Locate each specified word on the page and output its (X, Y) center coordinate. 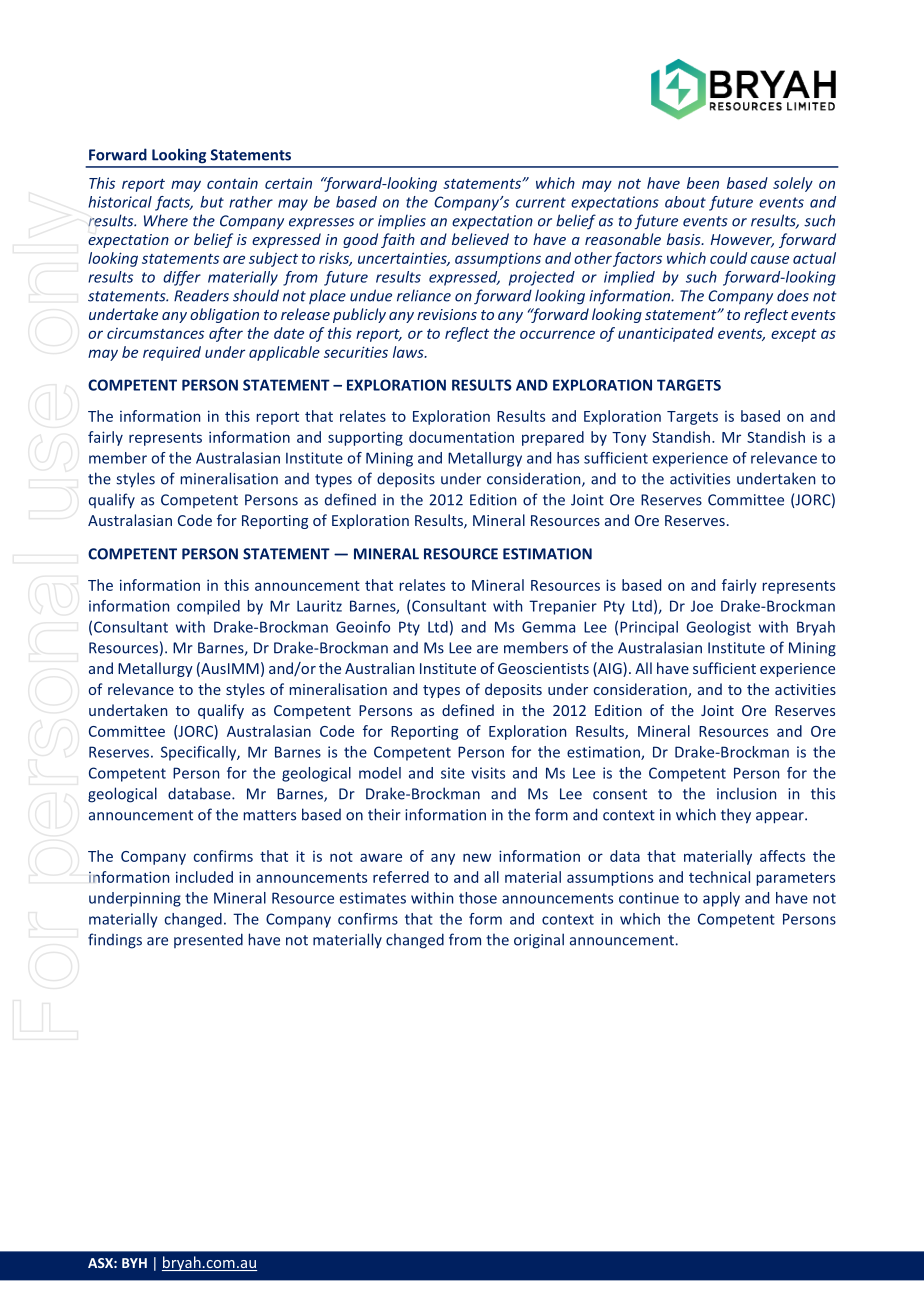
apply (721, 899)
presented (208, 940)
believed (480, 239)
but (212, 202)
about (685, 202)
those (478, 898)
